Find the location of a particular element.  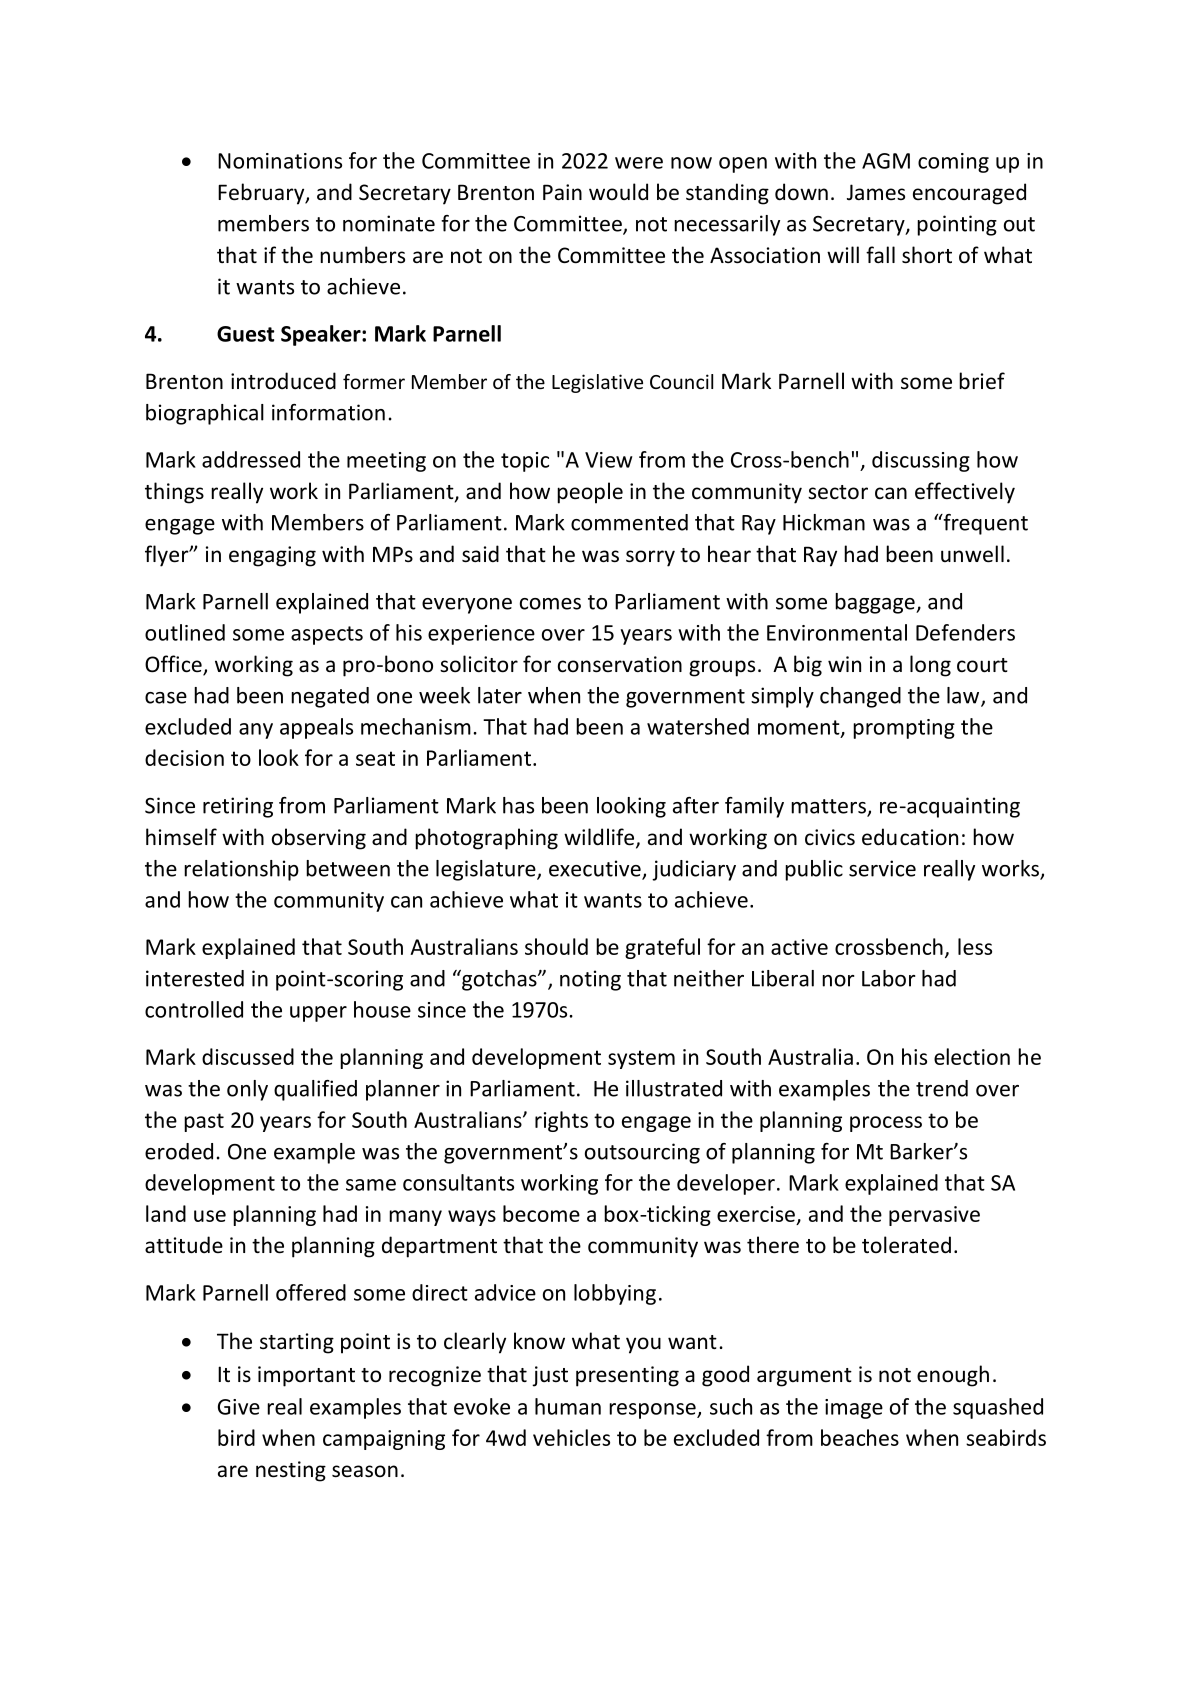

James is located at coordinates (876, 192).
